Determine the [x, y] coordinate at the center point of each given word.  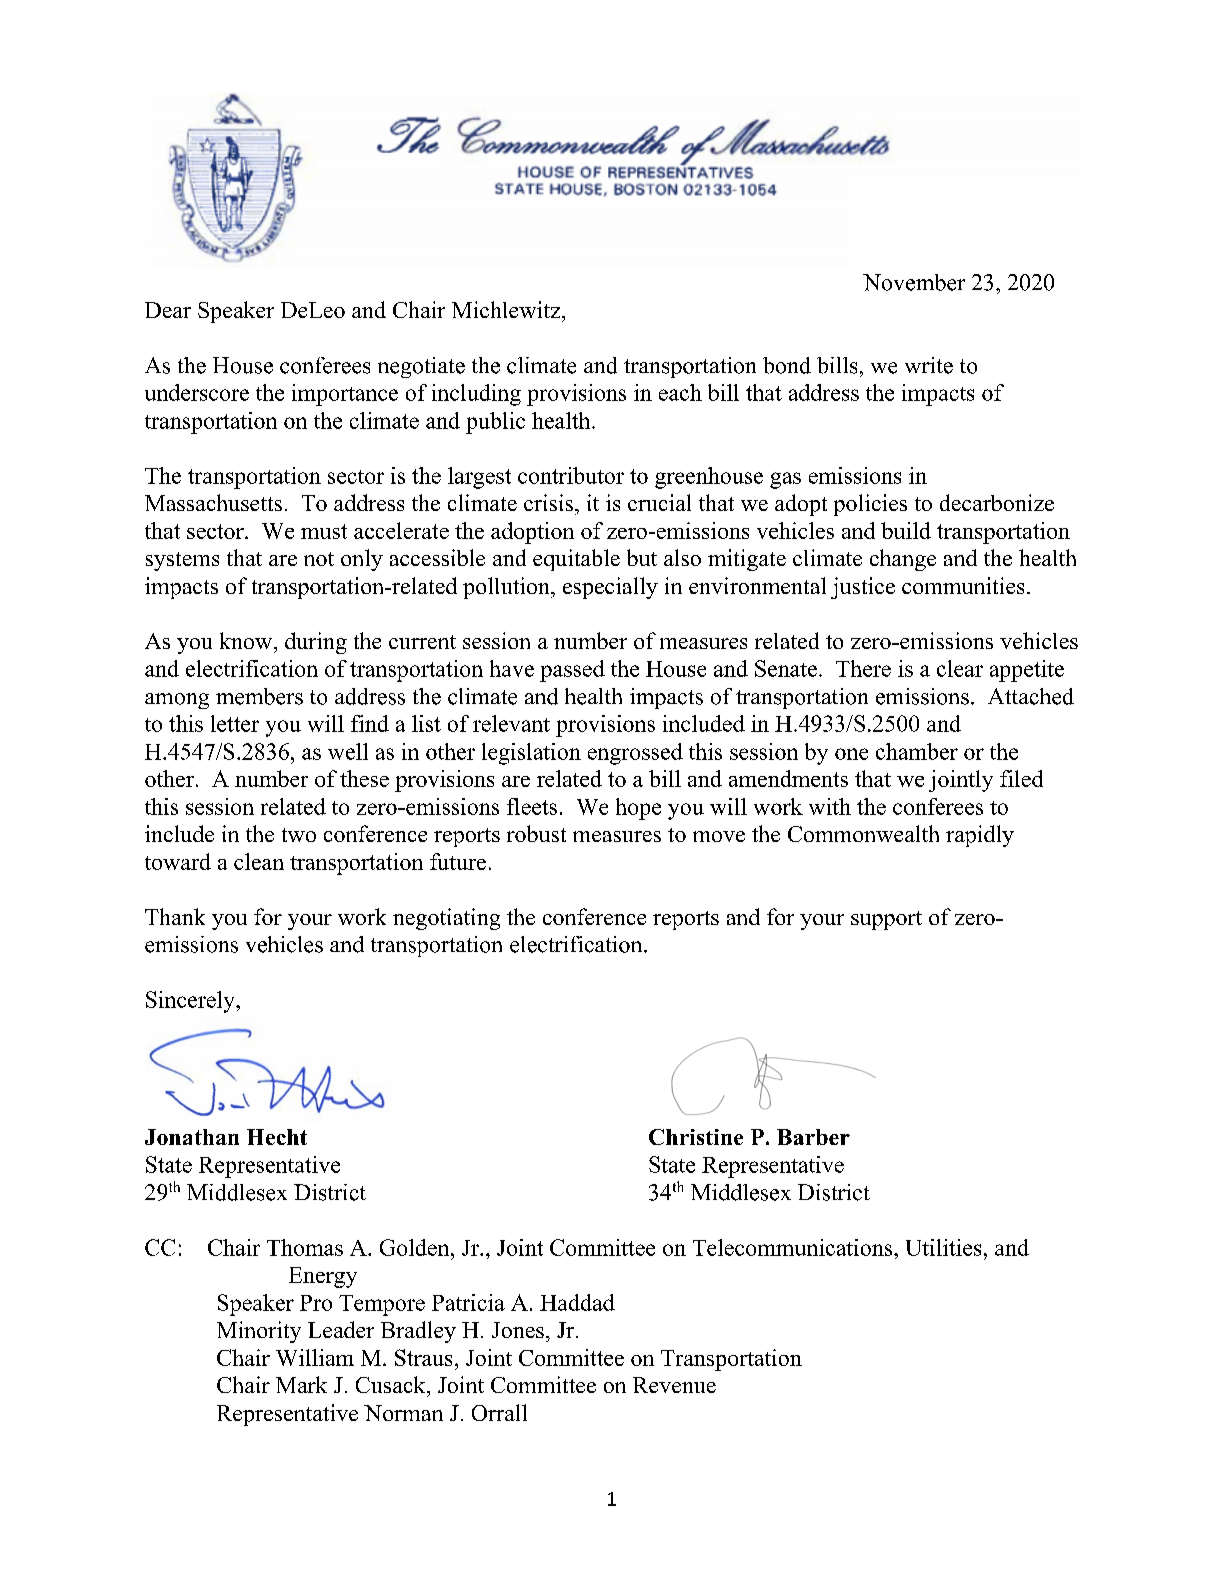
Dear [168, 310]
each [680, 392]
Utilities [943, 1247]
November [914, 282]
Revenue [674, 1385]
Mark [301, 1384]
